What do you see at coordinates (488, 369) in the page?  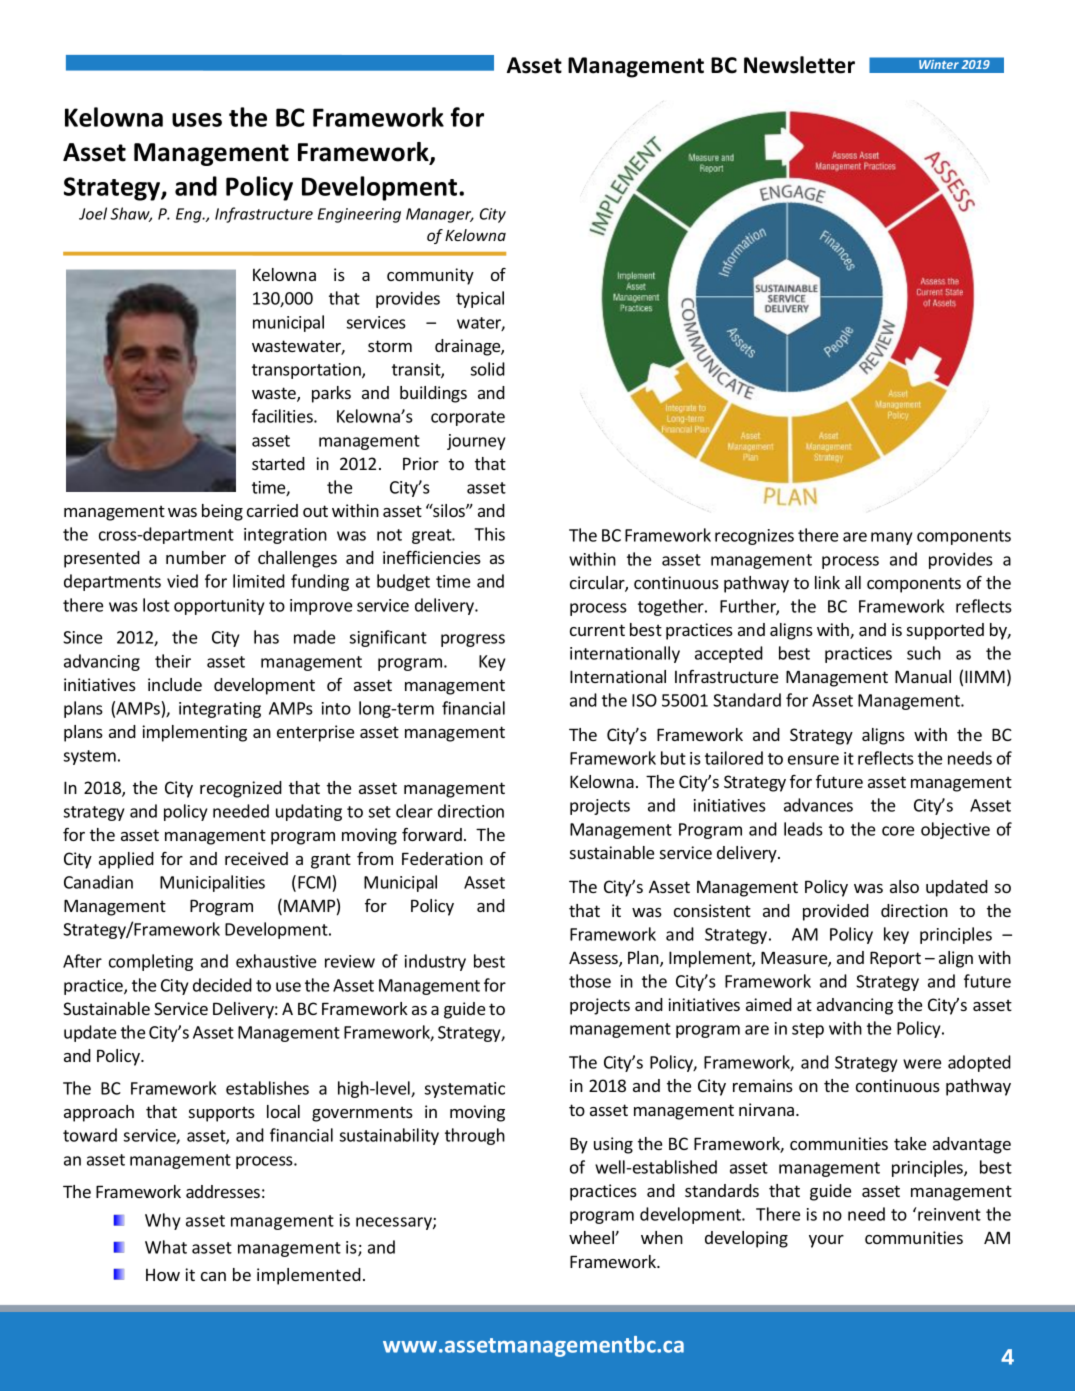 I see `solid` at bounding box center [488, 369].
